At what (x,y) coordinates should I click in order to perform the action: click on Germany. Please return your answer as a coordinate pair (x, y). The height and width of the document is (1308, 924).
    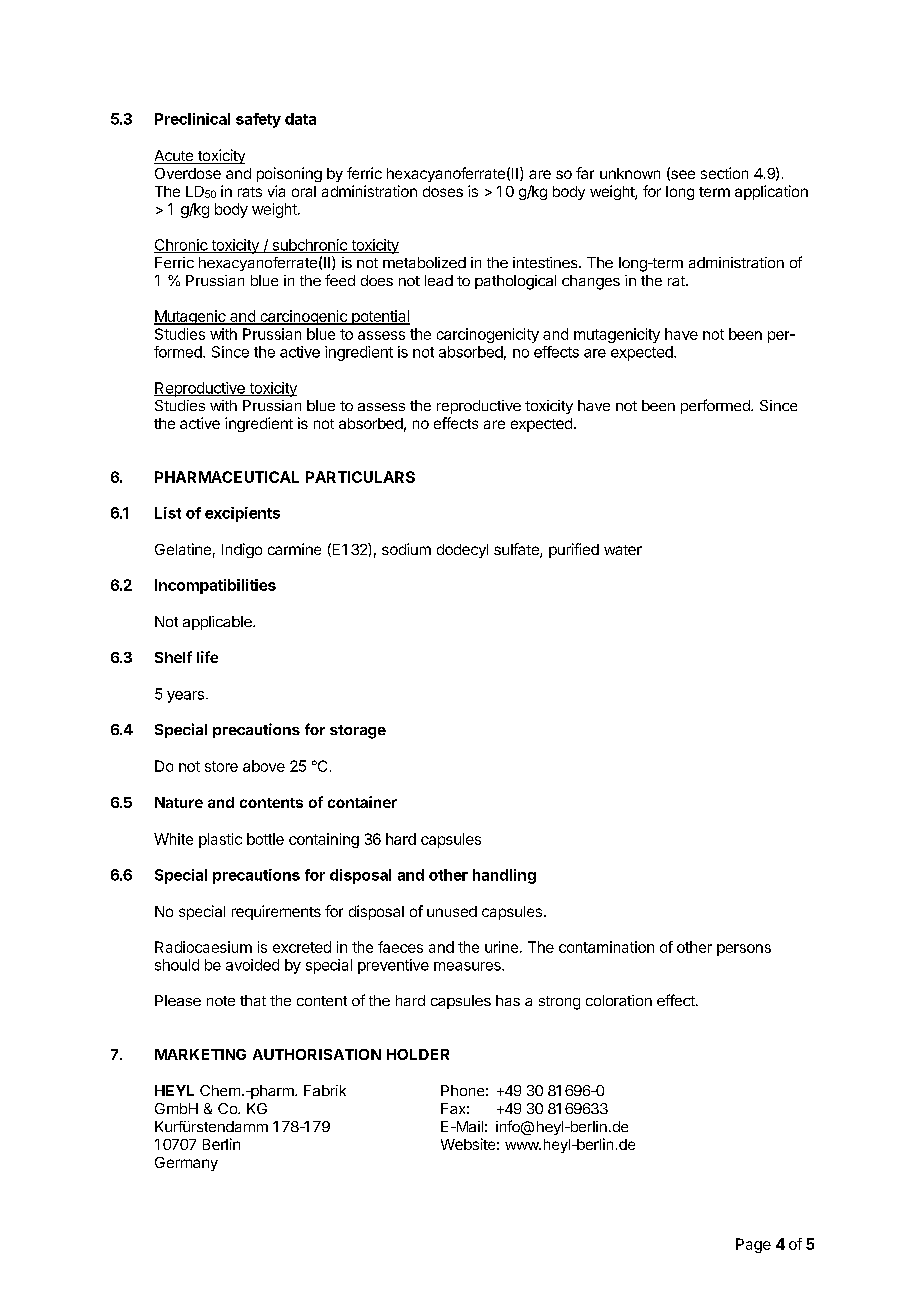
    Looking at the image, I should click on (186, 1164).
